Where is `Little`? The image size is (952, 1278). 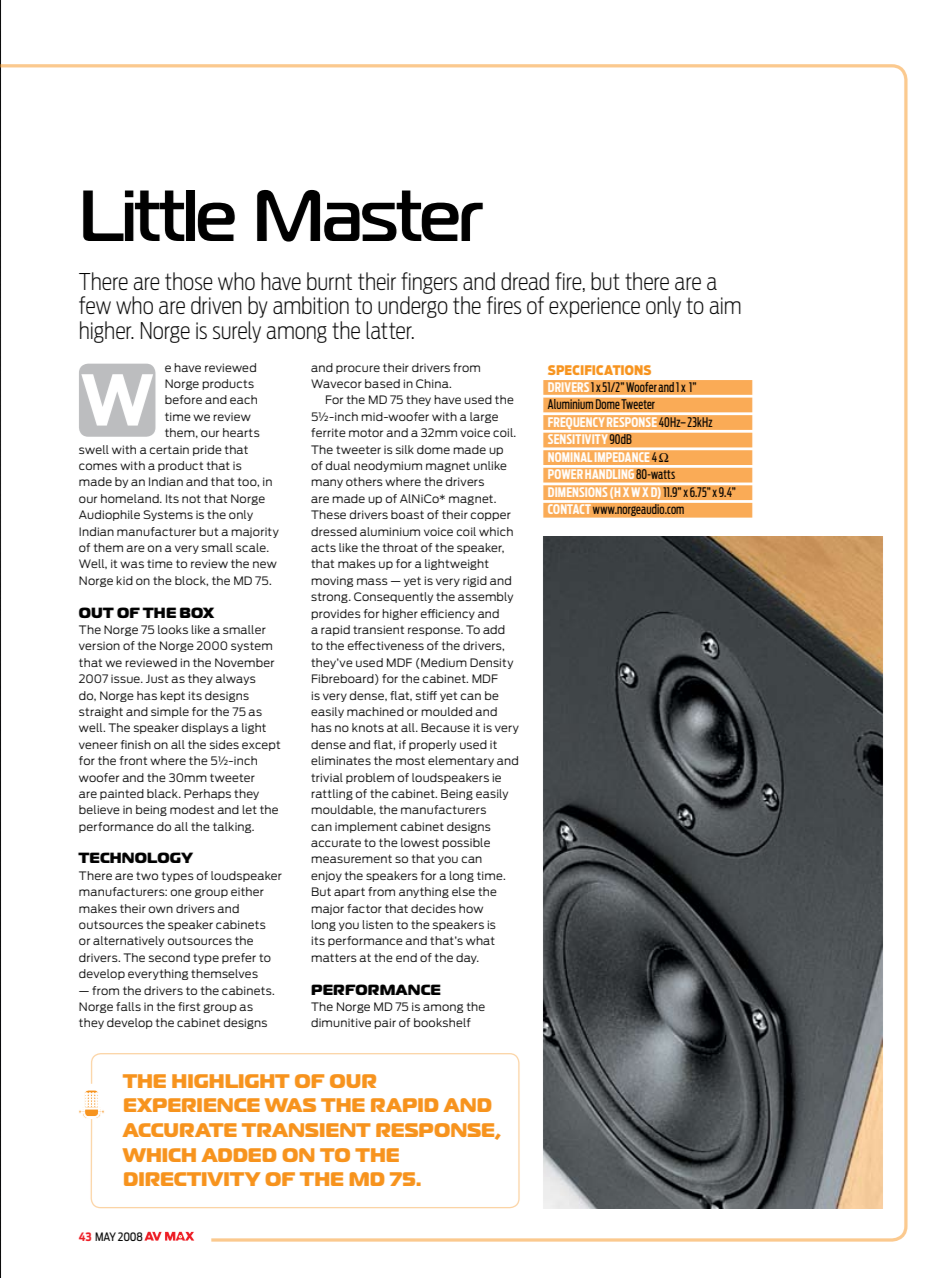
Little is located at coordinates (159, 215).
